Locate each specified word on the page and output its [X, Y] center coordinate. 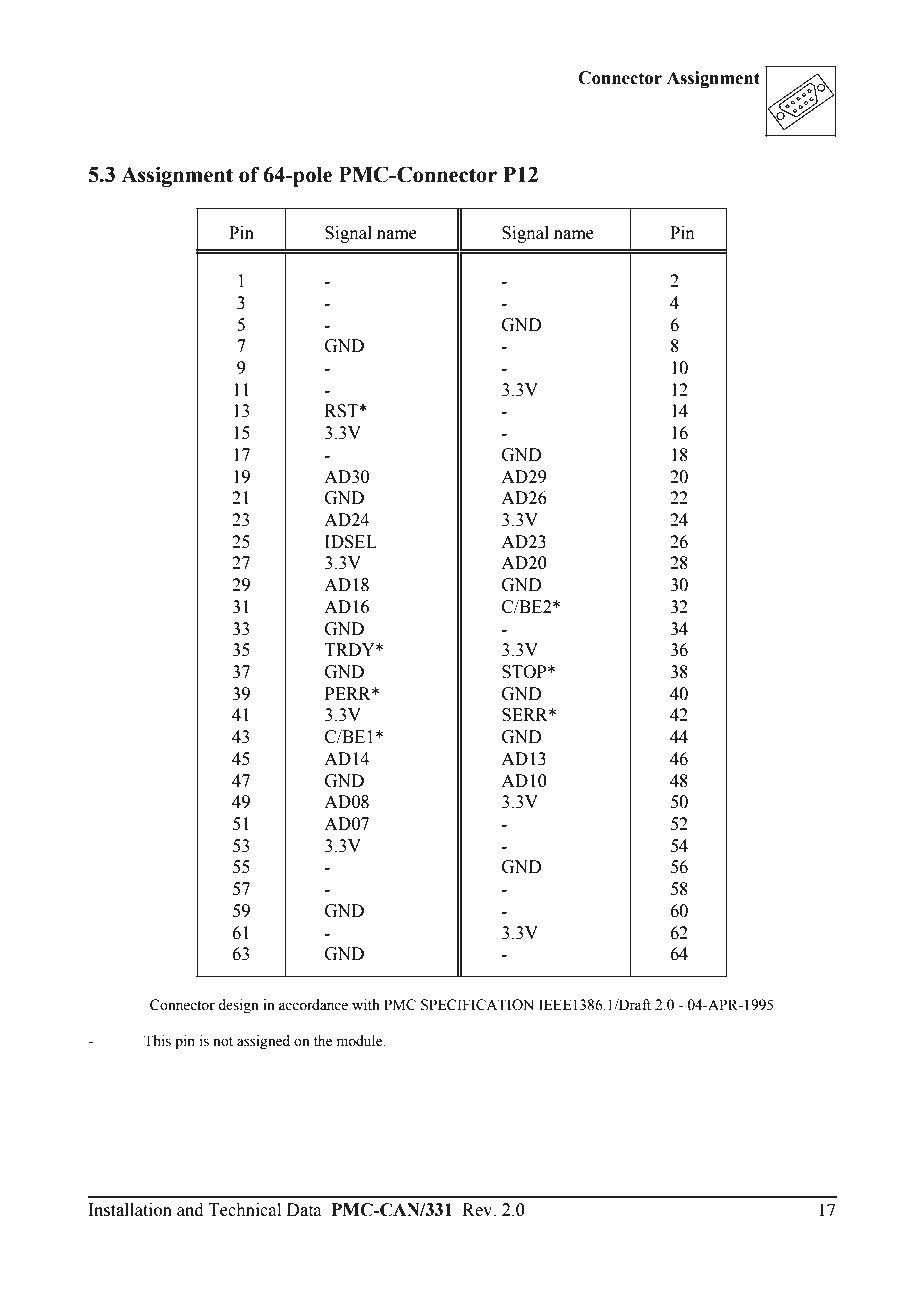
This [157, 1041]
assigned [263, 1042]
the [323, 1041]
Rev [479, 1210]
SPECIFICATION [477, 1005]
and [190, 1210]
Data [304, 1210]
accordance [313, 1005]
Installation [130, 1210]
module [361, 1041]
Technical [245, 1210]
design [238, 1006]
